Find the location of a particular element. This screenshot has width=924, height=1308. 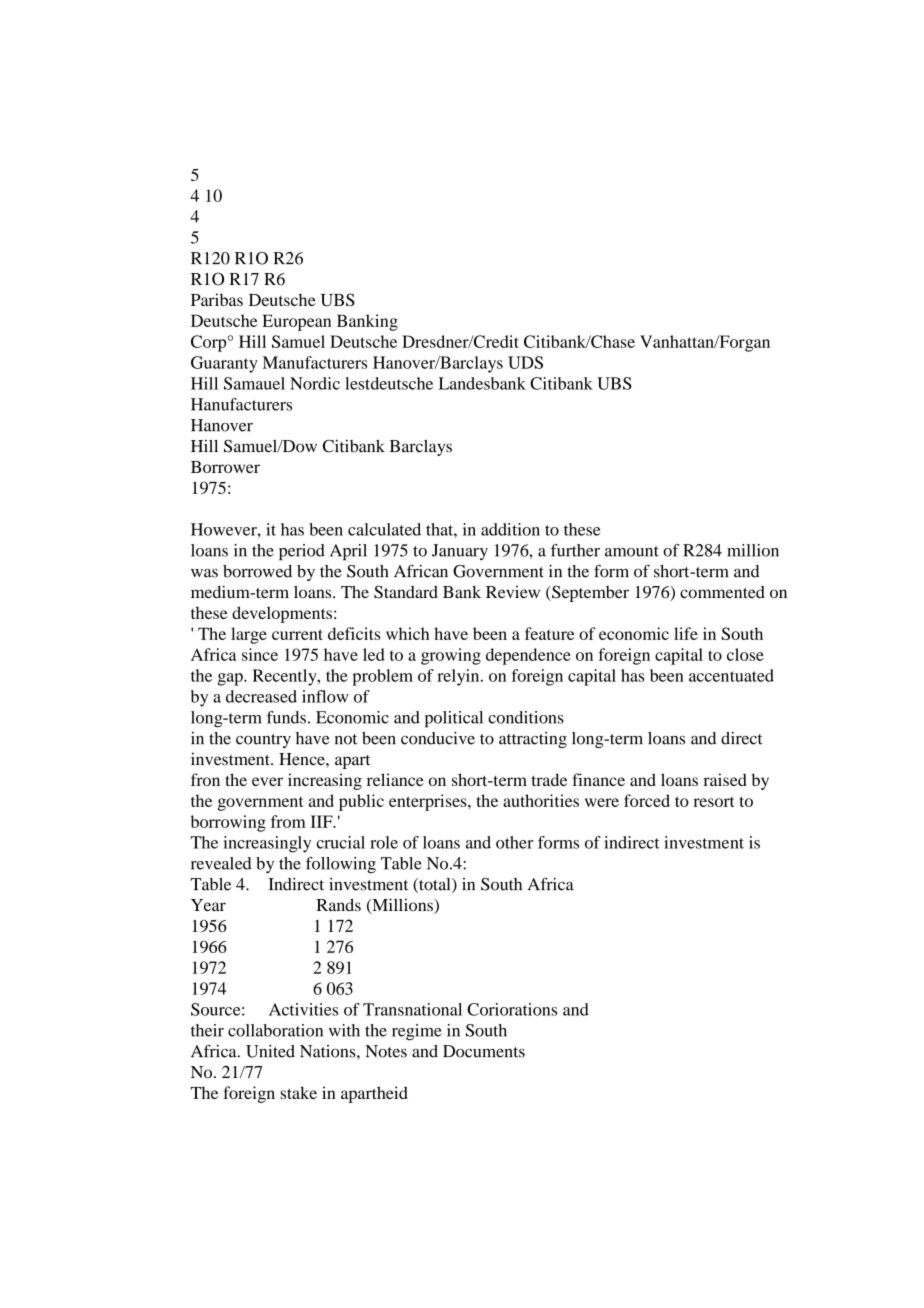

total is located at coordinates (435, 885).
